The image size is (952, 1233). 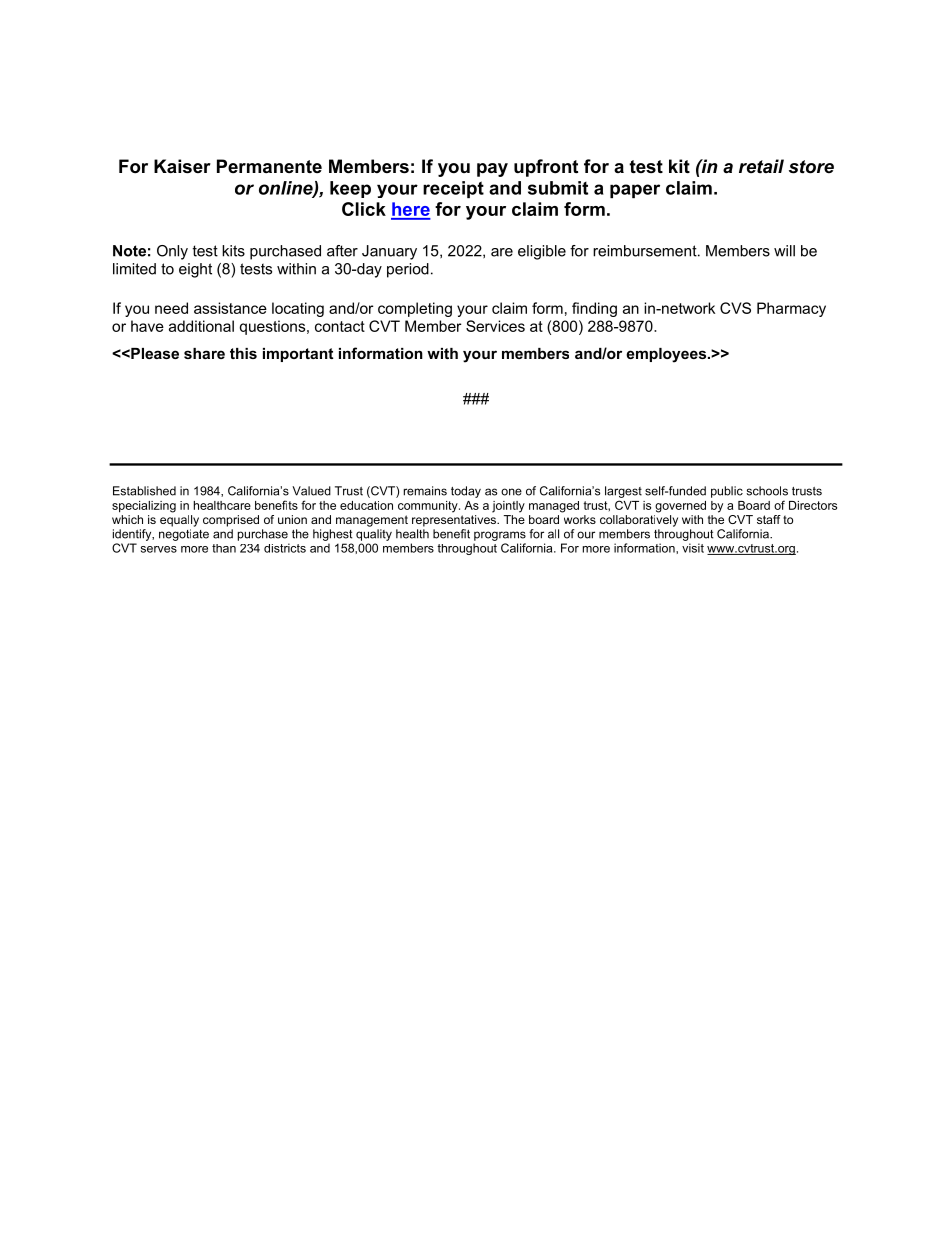 I want to click on employees, so click(x=667, y=355).
